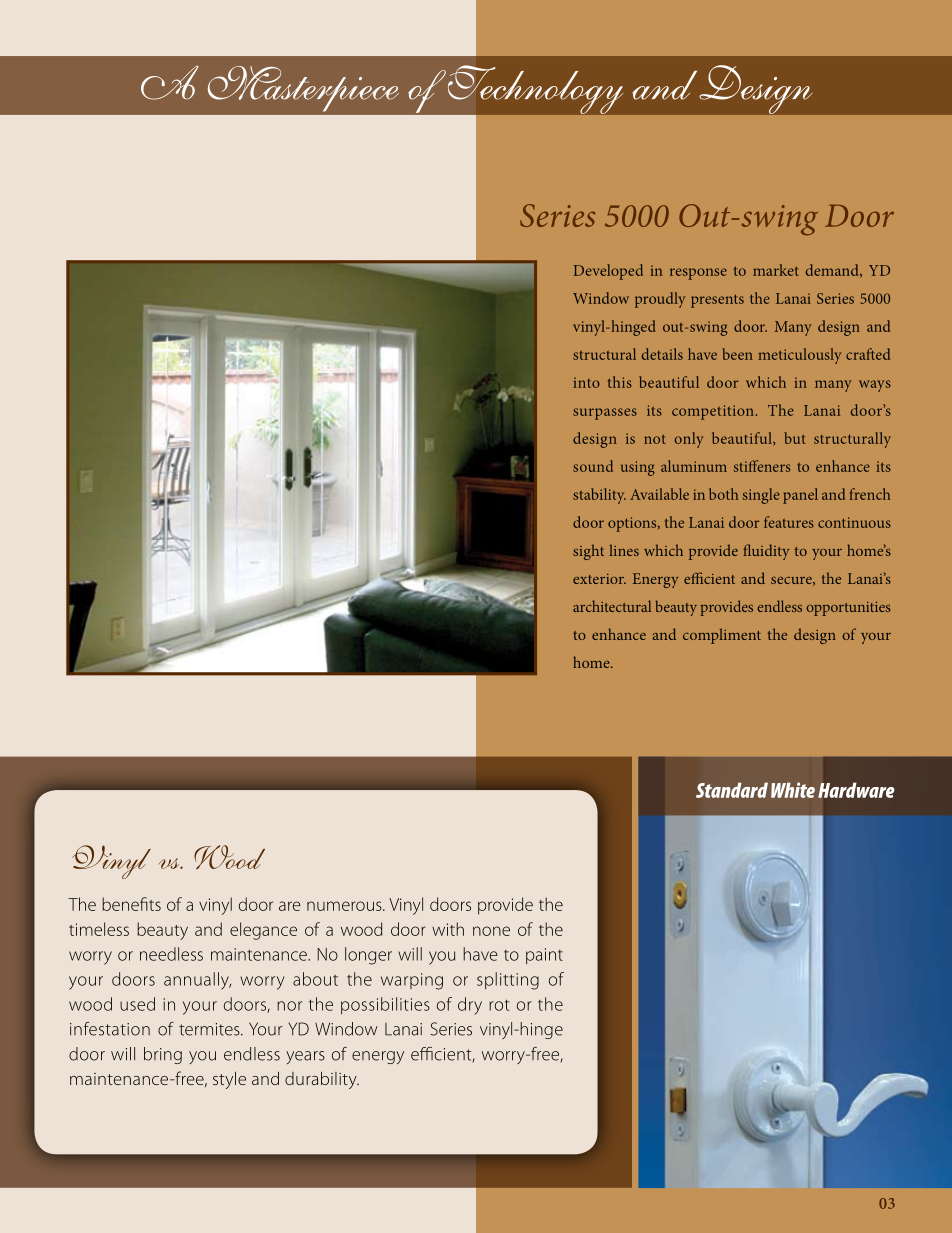 The height and width of the screenshot is (1233, 952). What do you see at coordinates (599, 579) in the screenshot?
I see `exterior` at bounding box center [599, 579].
